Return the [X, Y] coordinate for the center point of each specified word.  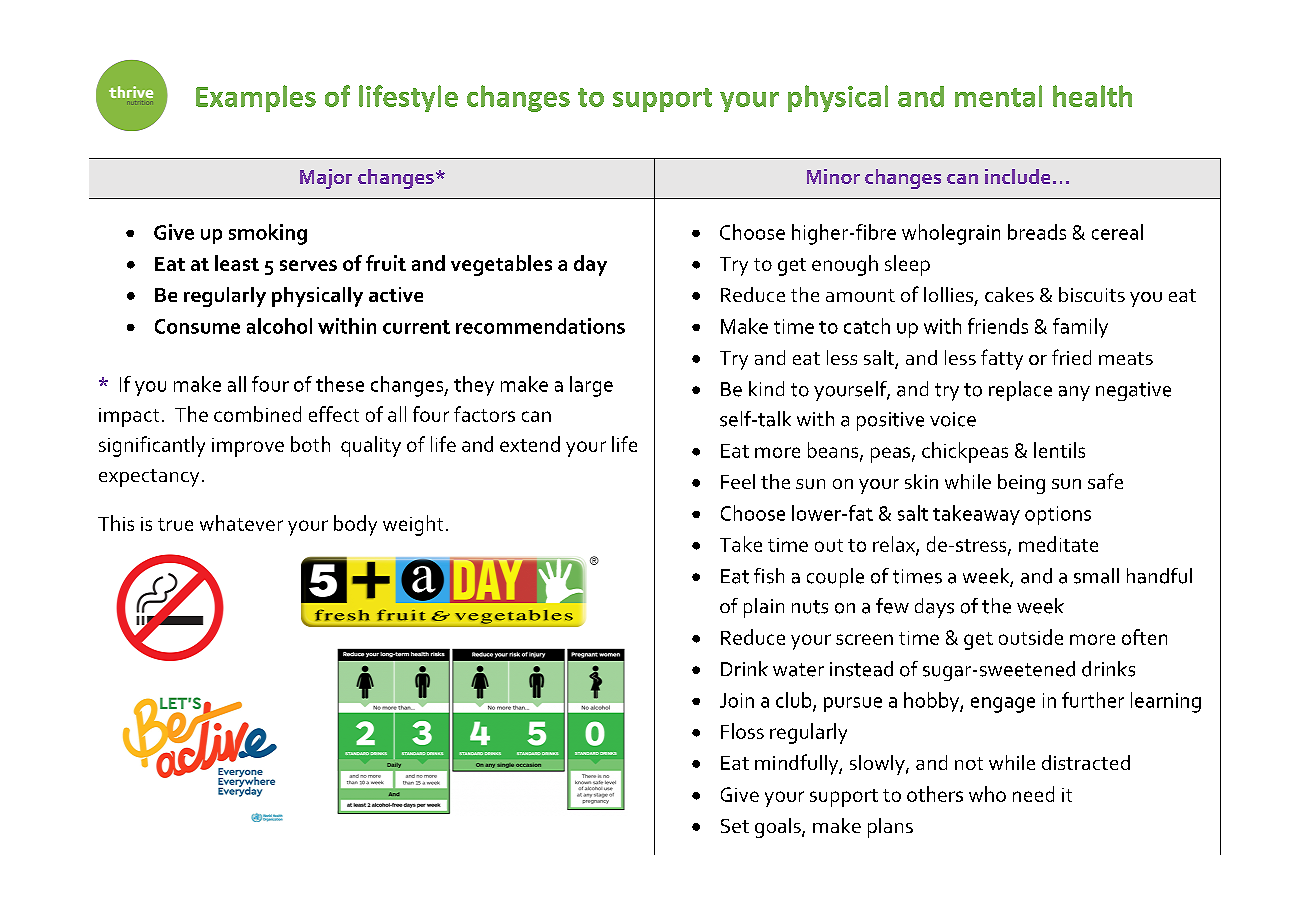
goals [779, 828]
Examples [256, 98]
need [1033, 794]
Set [735, 826]
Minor [833, 176]
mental [998, 96]
